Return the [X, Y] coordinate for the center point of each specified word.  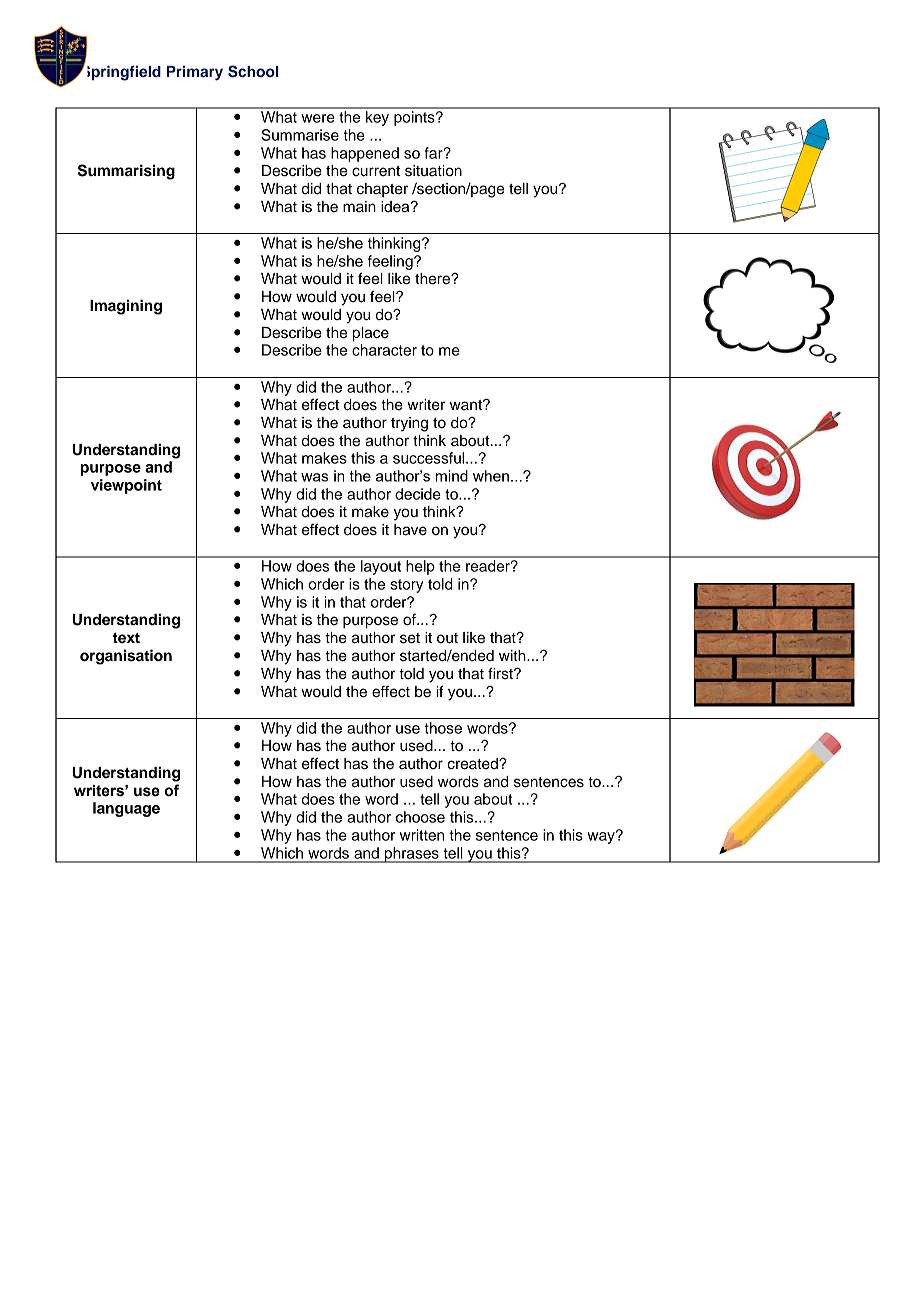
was [314, 477]
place [371, 334]
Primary [195, 73]
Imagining [126, 307]
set [410, 638]
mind [452, 476]
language [126, 809]
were [318, 118]
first [501, 673]
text [126, 638]
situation [433, 171]
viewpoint [126, 486]
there [433, 279]
